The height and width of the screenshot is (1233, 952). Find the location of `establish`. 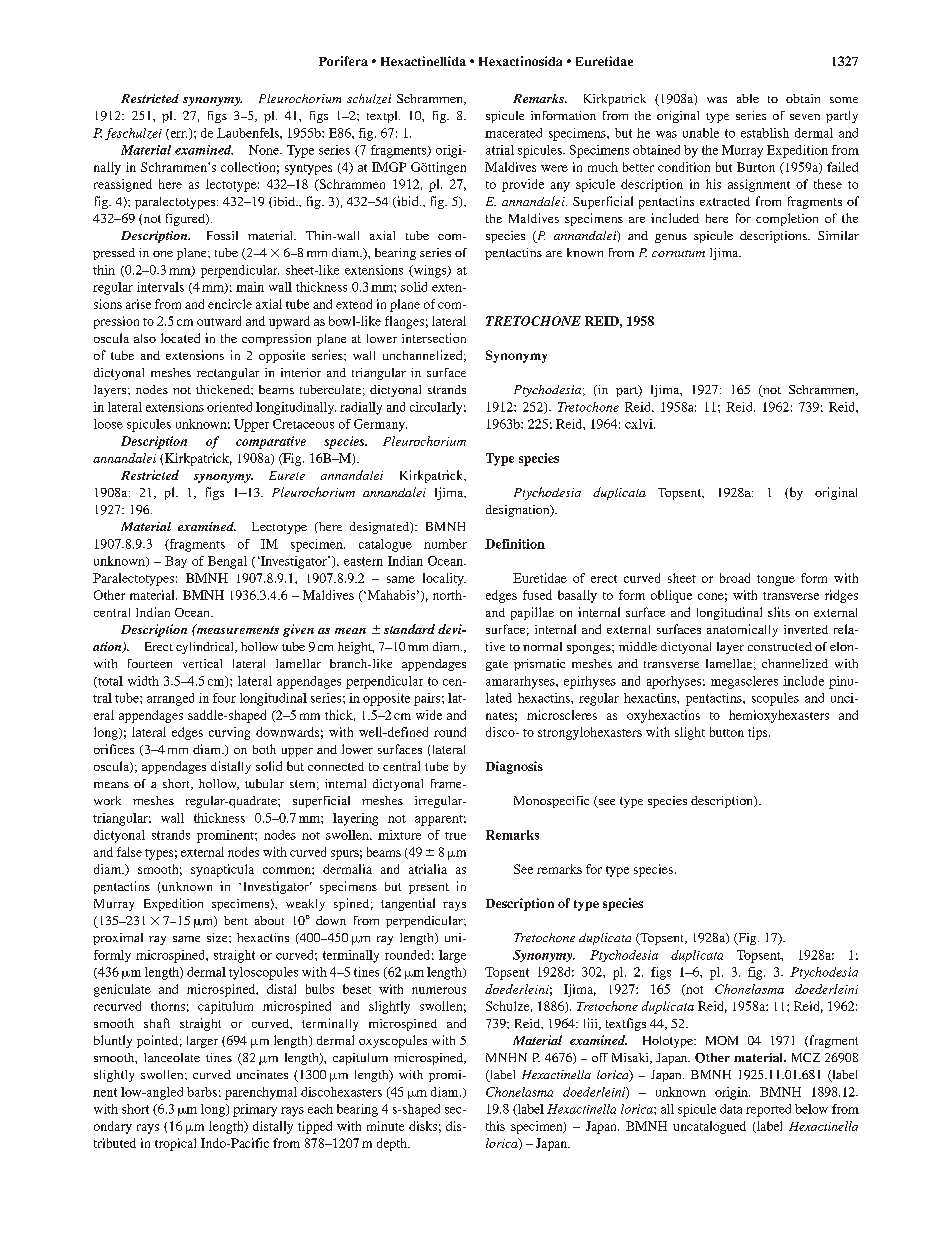

establish is located at coordinates (765, 133).
